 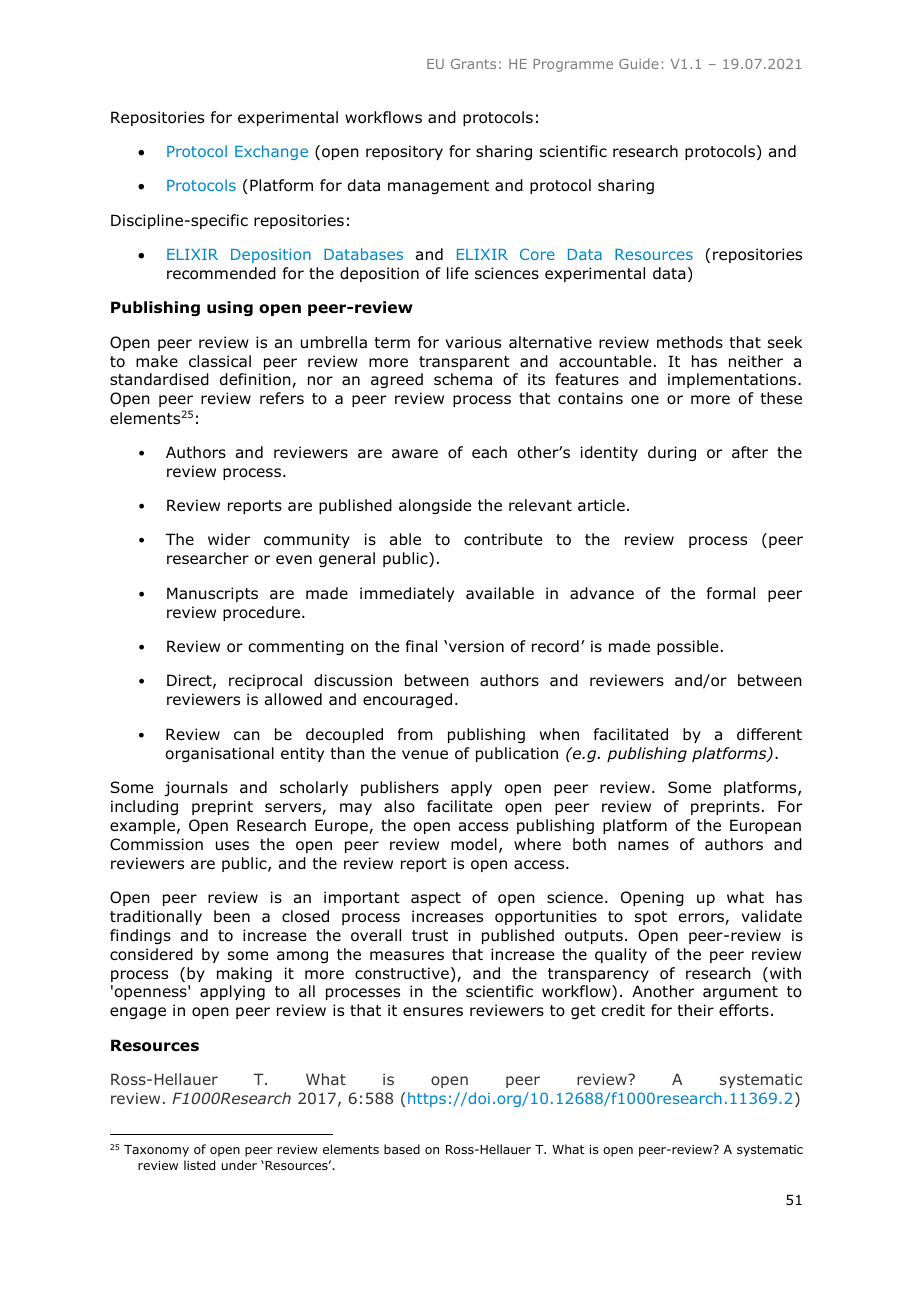 What do you see at coordinates (672, 453) in the screenshot?
I see `during` at bounding box center [672, 453].
